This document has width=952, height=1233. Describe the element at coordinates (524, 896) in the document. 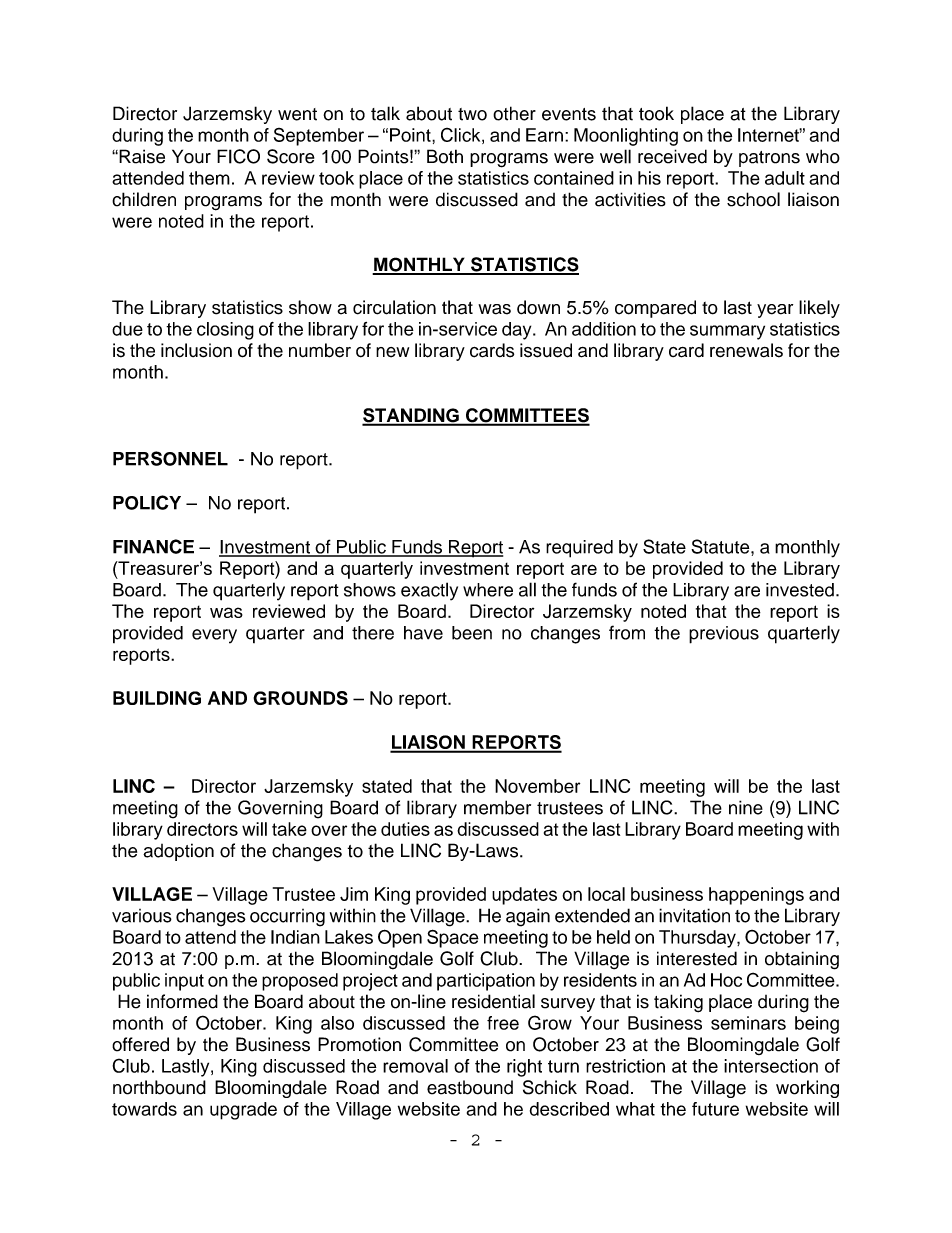

I see `updates` at that location.
